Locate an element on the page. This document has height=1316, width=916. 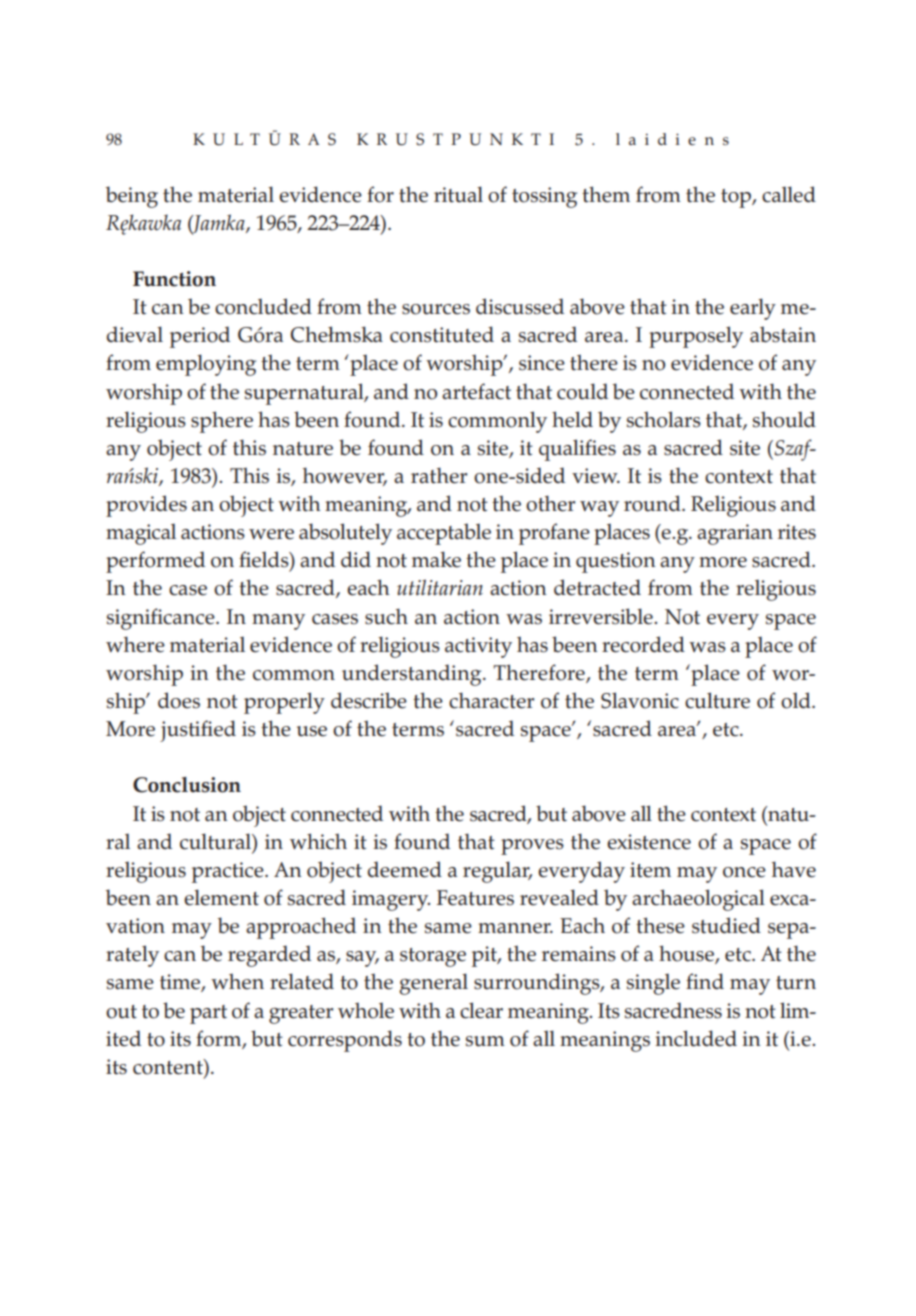
ritual is located at coordinates (458, 194).
